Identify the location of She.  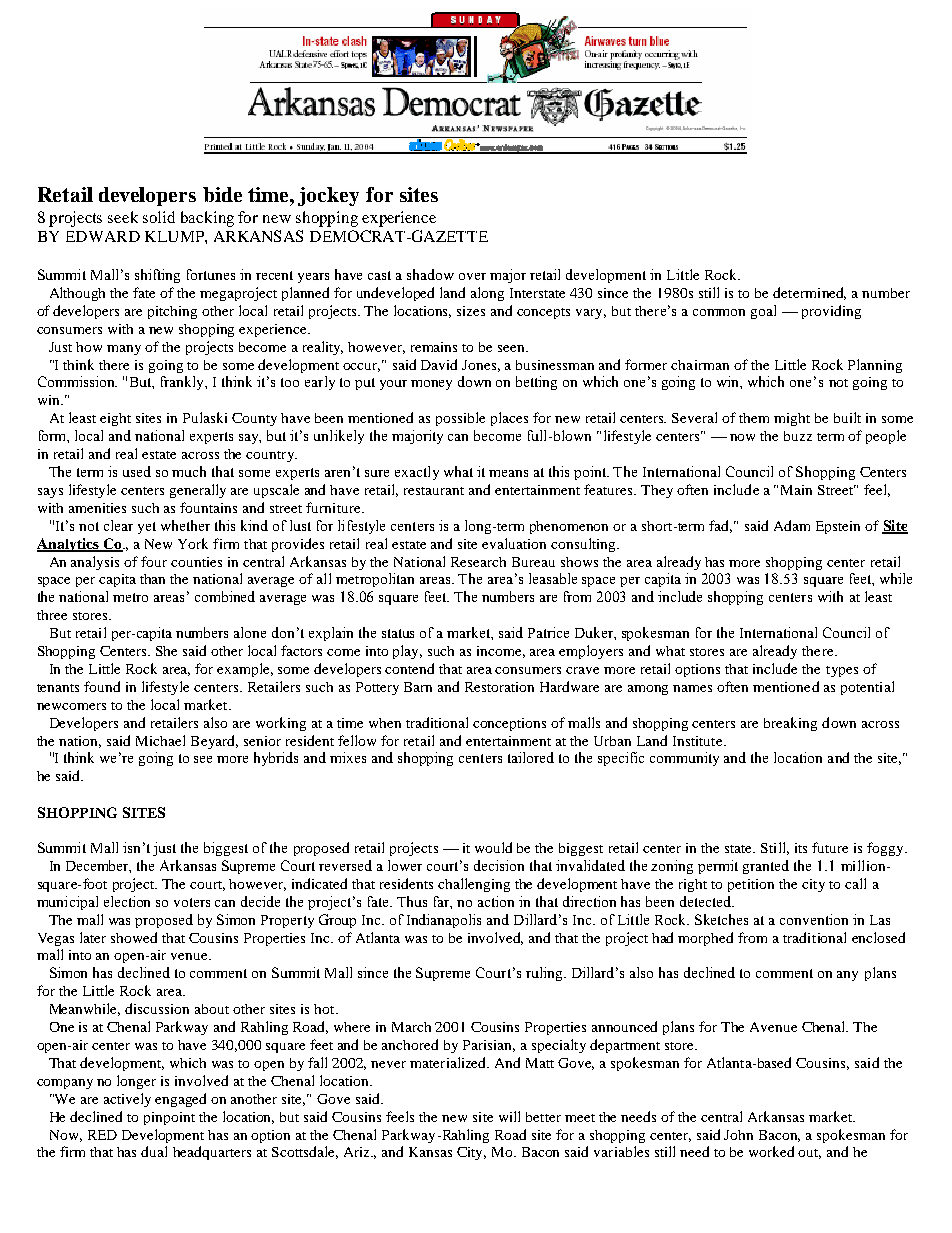
(166, 651).
